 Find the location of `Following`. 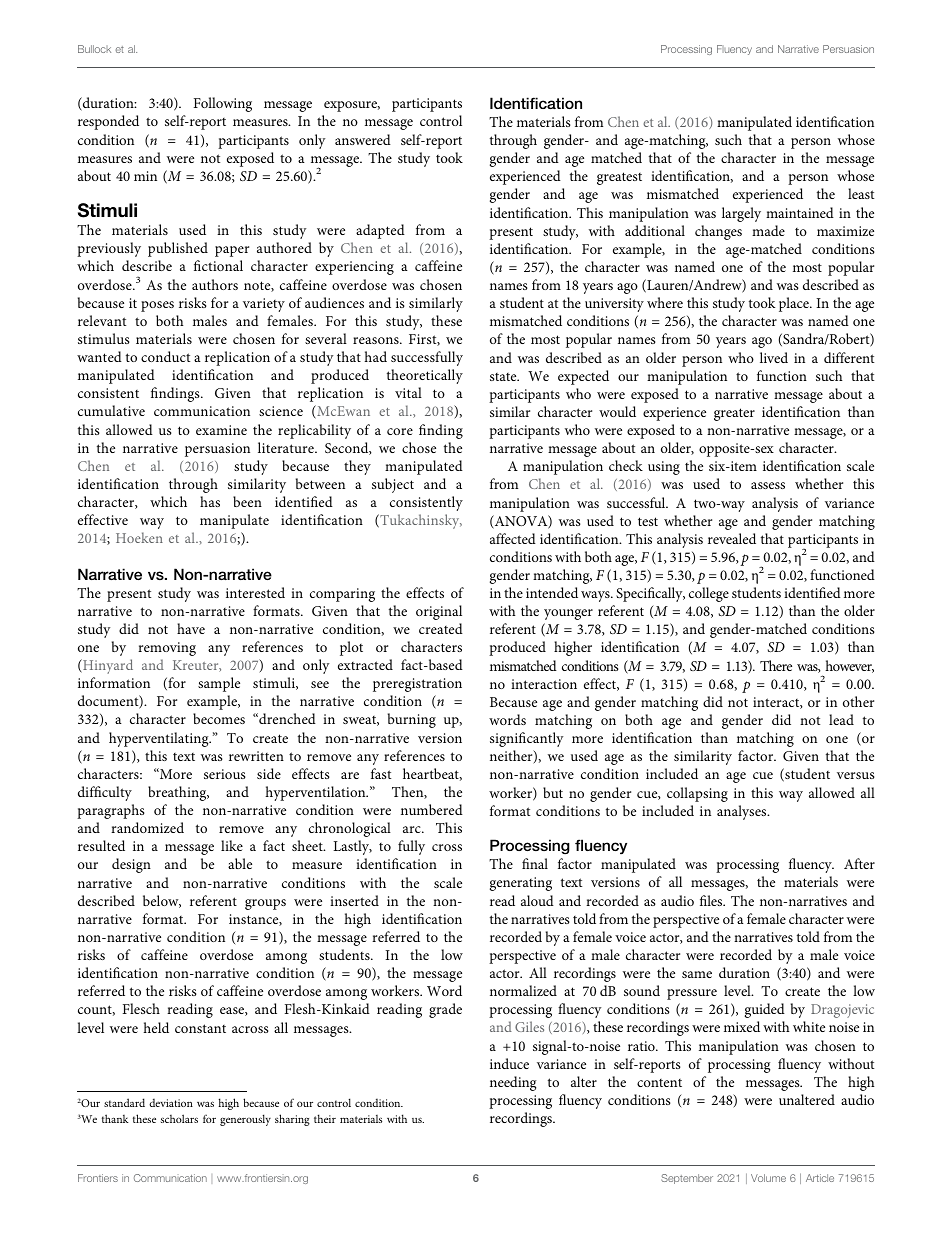

Following is located at coordinates (223, 104).
